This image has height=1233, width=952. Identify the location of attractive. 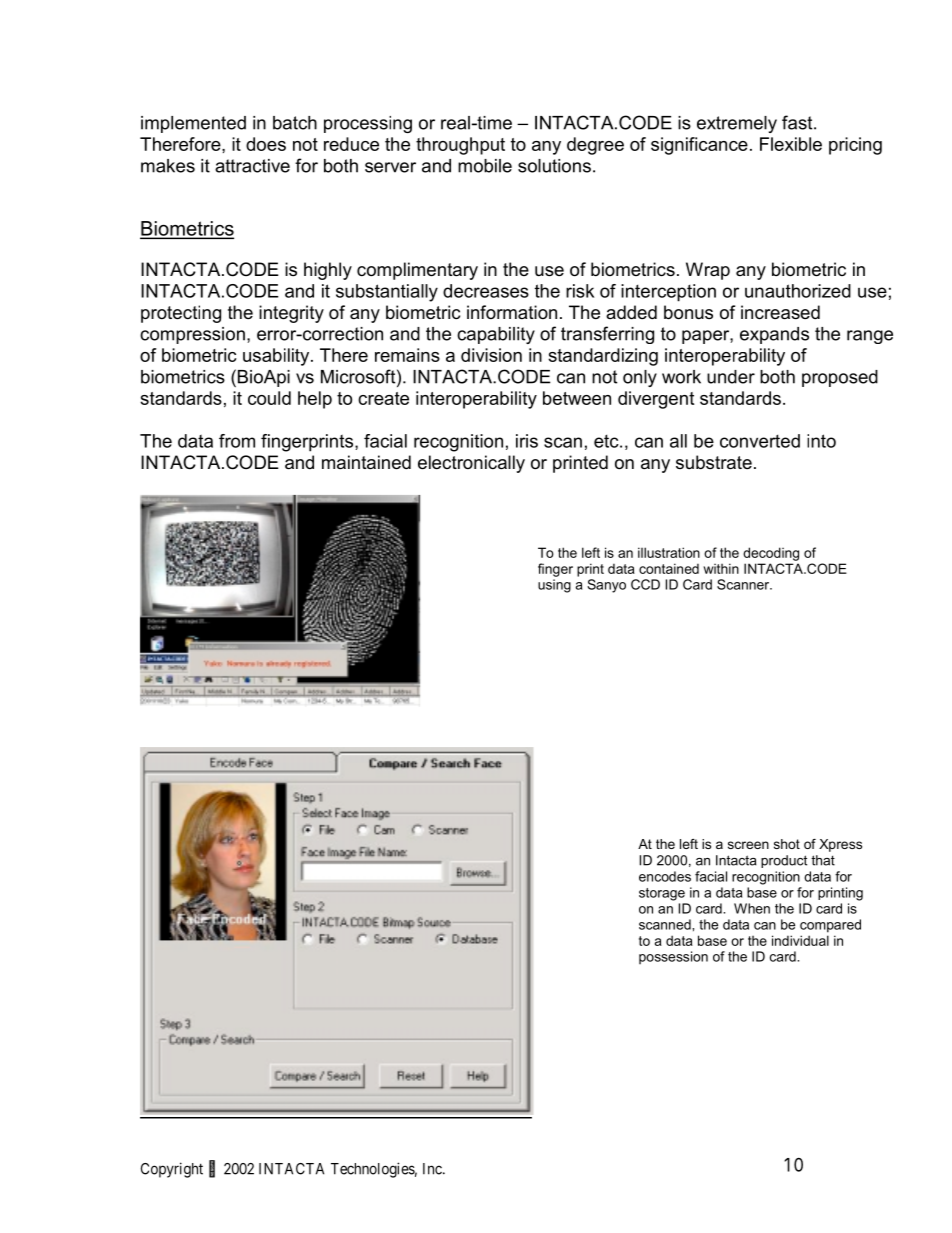
(252, 166).
